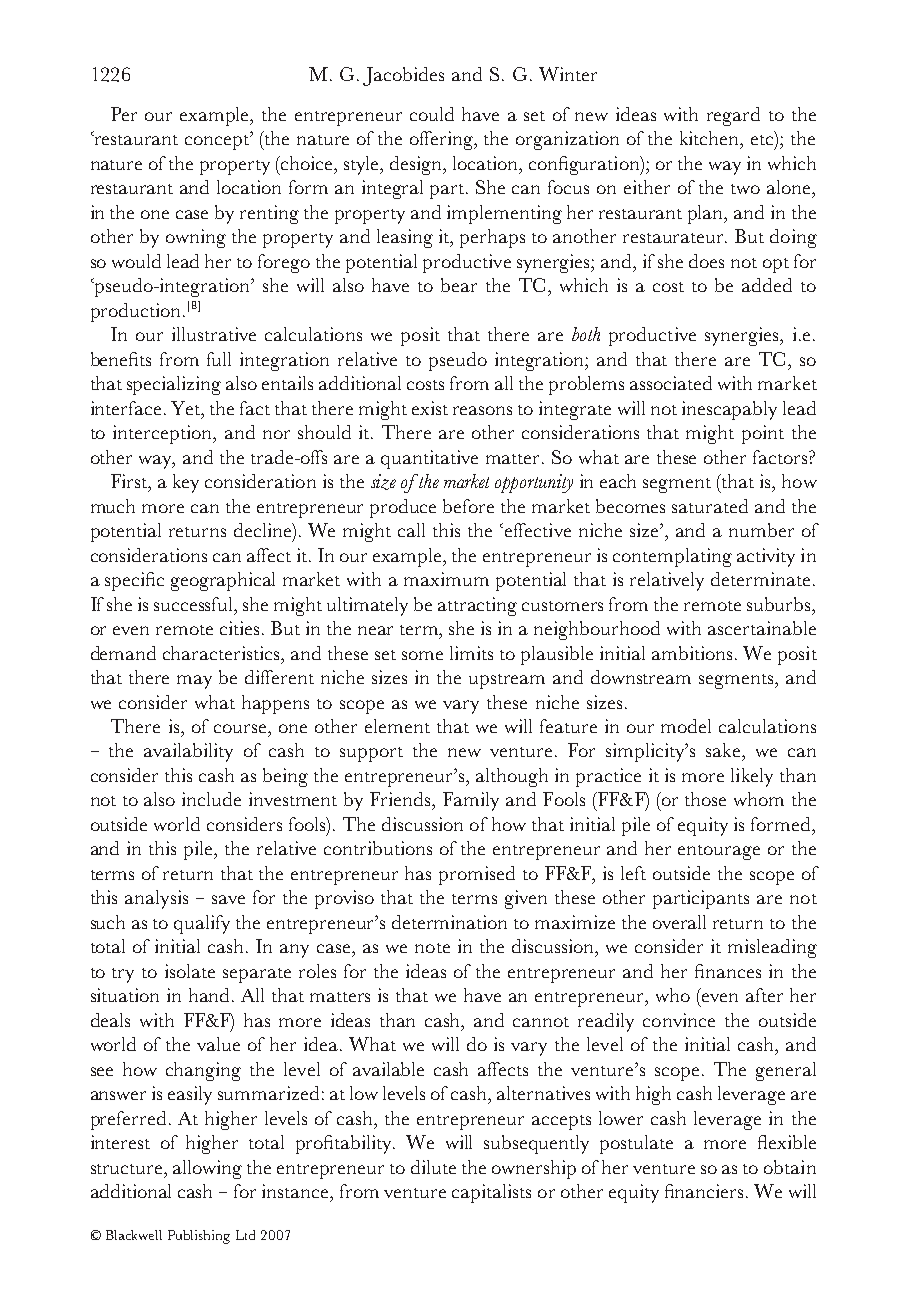 The width and height of the screenshot is (914, 1316). I want to click on key, so click(186, 483).
